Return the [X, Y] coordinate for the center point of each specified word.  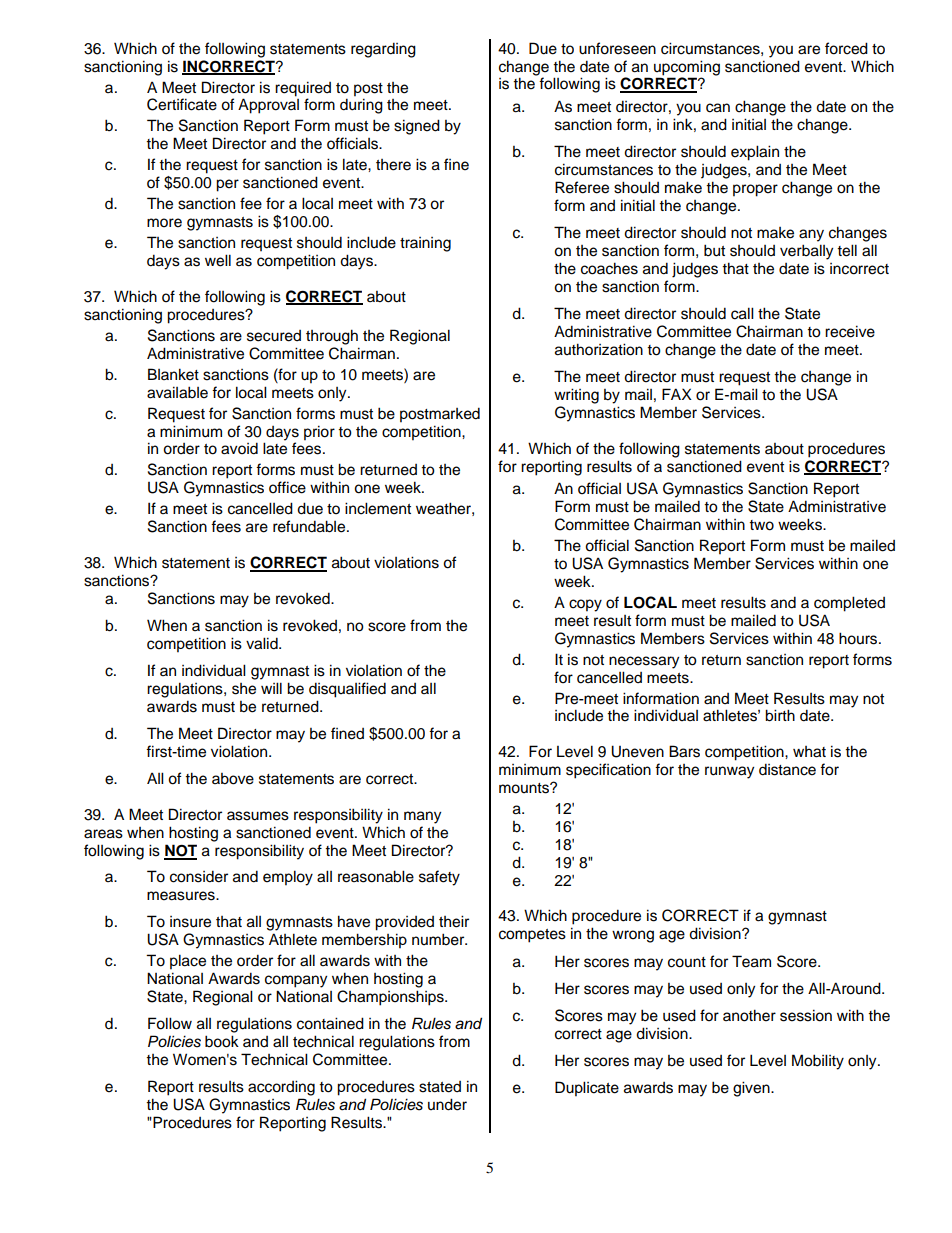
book [222, 1041]
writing [576, 396]
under [447, 1104]
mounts [525, 788]
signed [417, 127]
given [752, 1089]
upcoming [687, 68]
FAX [677, 394]
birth [780, 715]
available [177, 392]
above [233, 779]
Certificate [182, 104]
